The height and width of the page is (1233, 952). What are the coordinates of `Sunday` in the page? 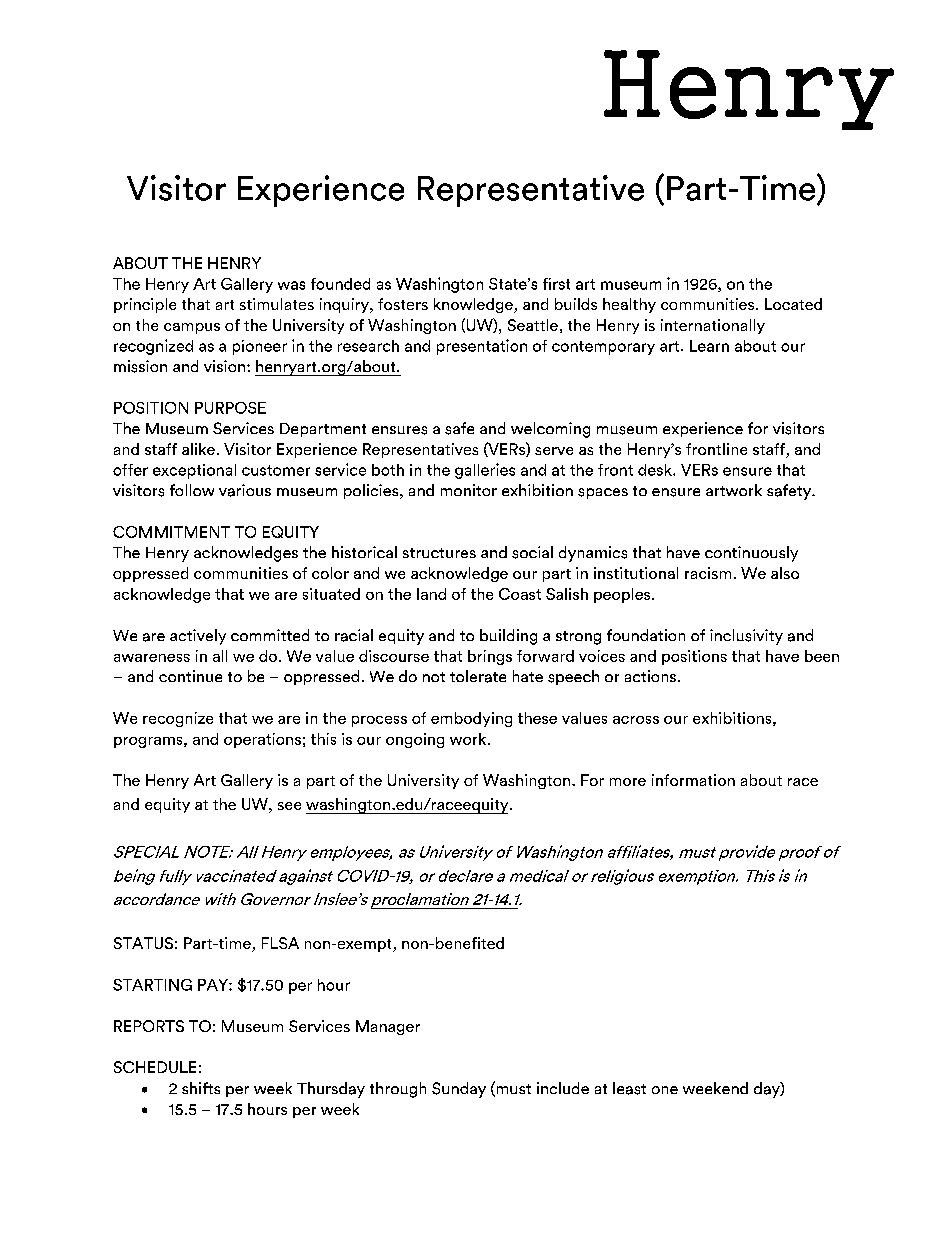 It's located at (459, 1090).
